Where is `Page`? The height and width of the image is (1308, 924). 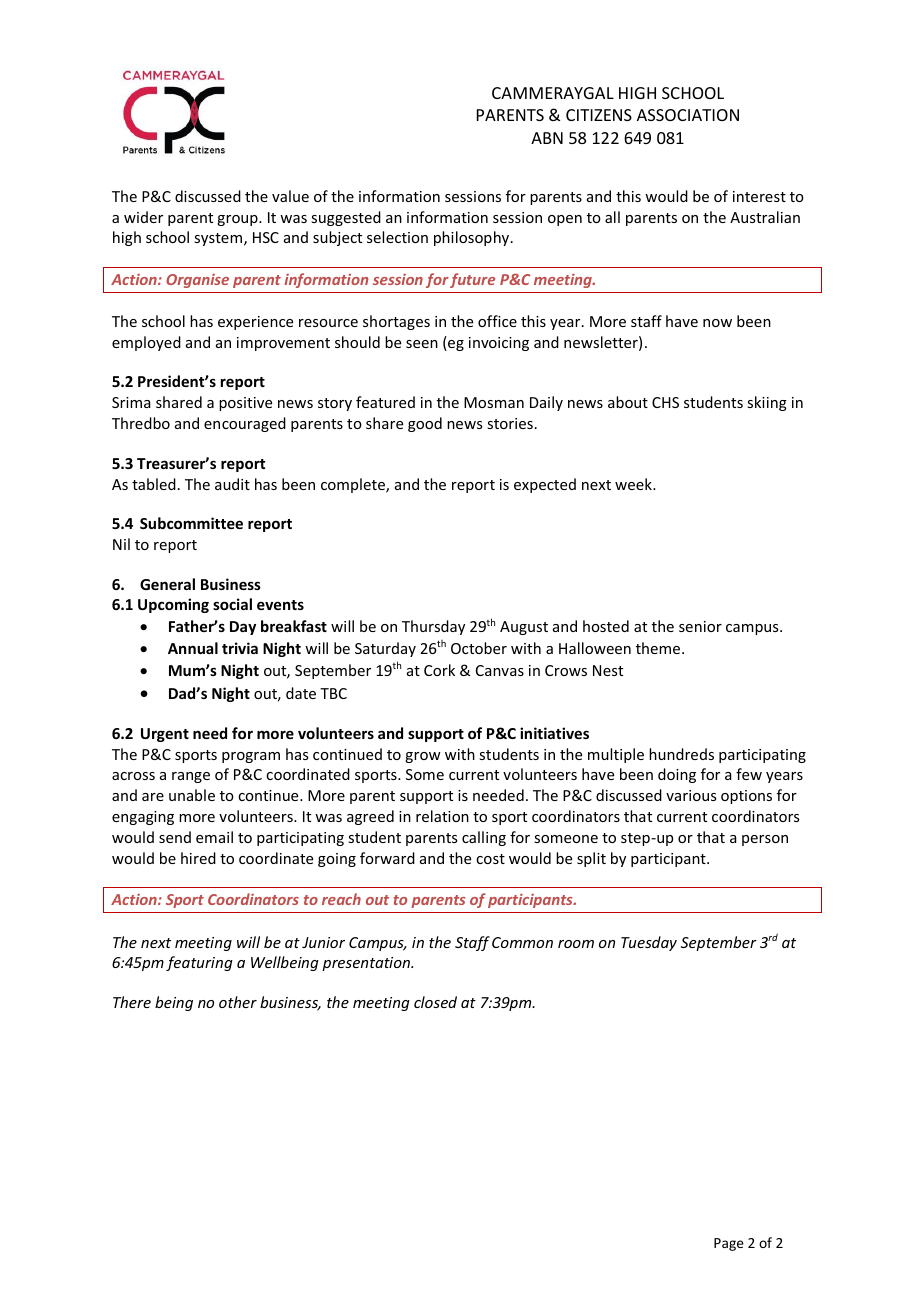
Page is located at coordinates (729, 1244).
